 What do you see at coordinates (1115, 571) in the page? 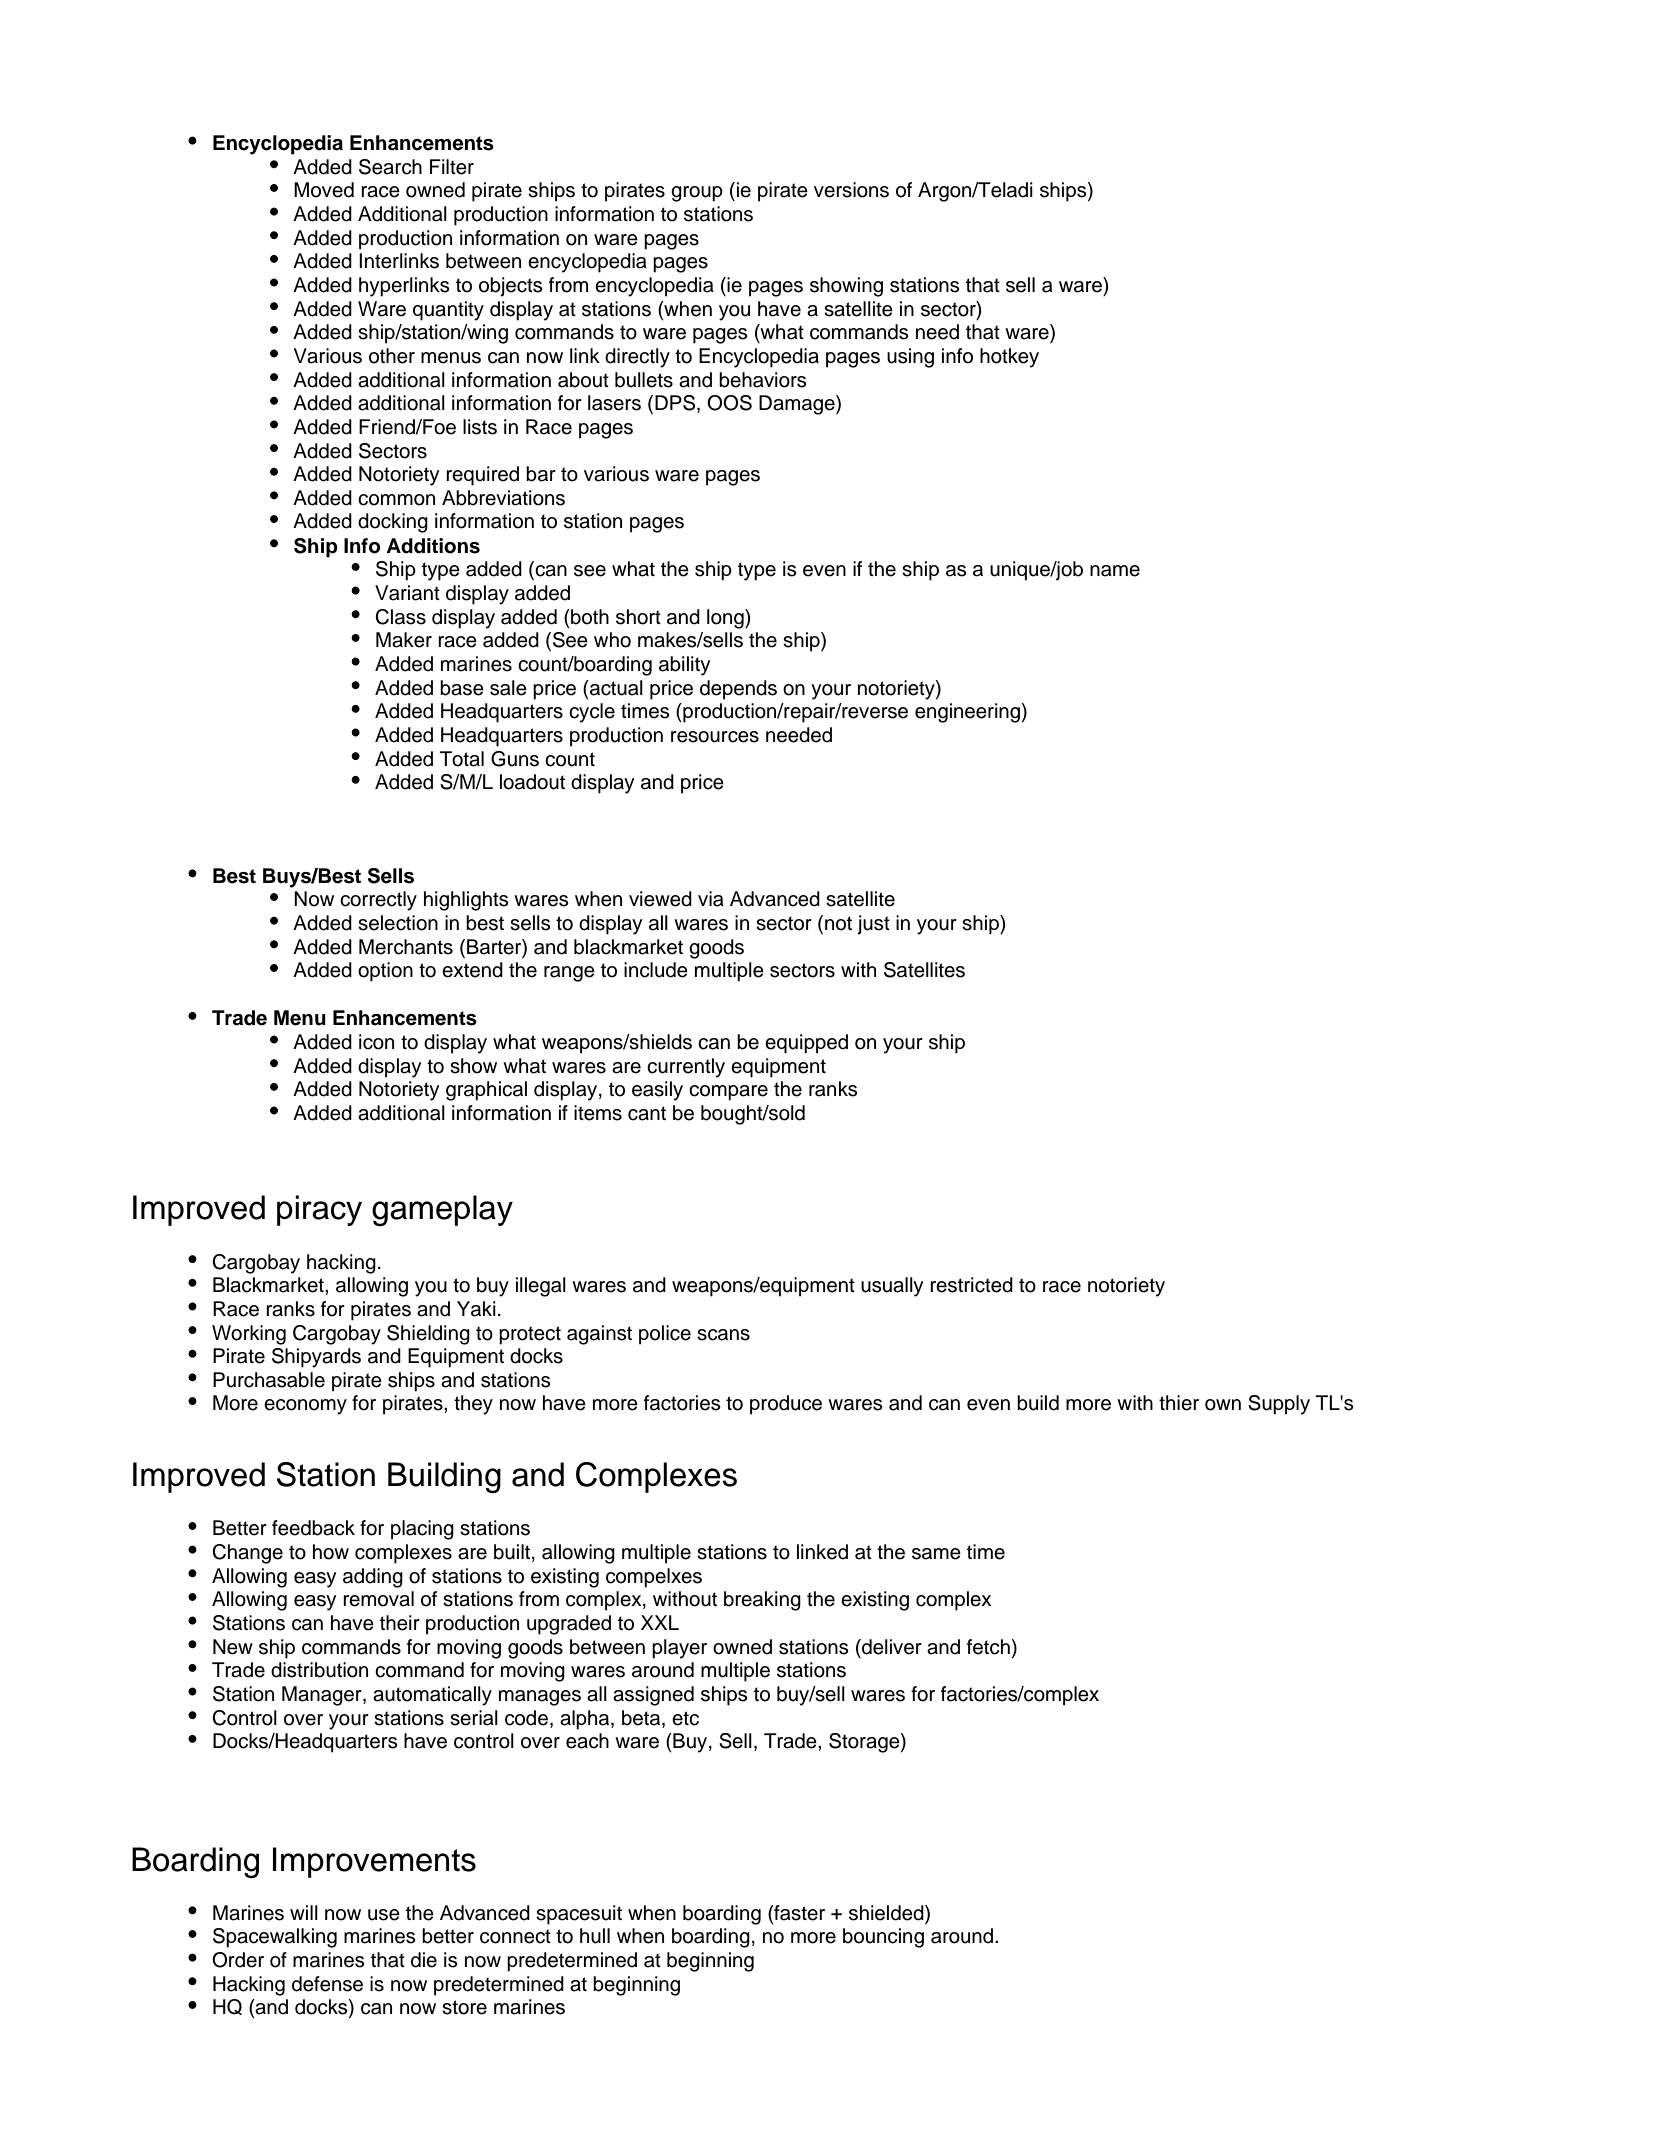
I see `name` at bounding box center [1115, 571].
